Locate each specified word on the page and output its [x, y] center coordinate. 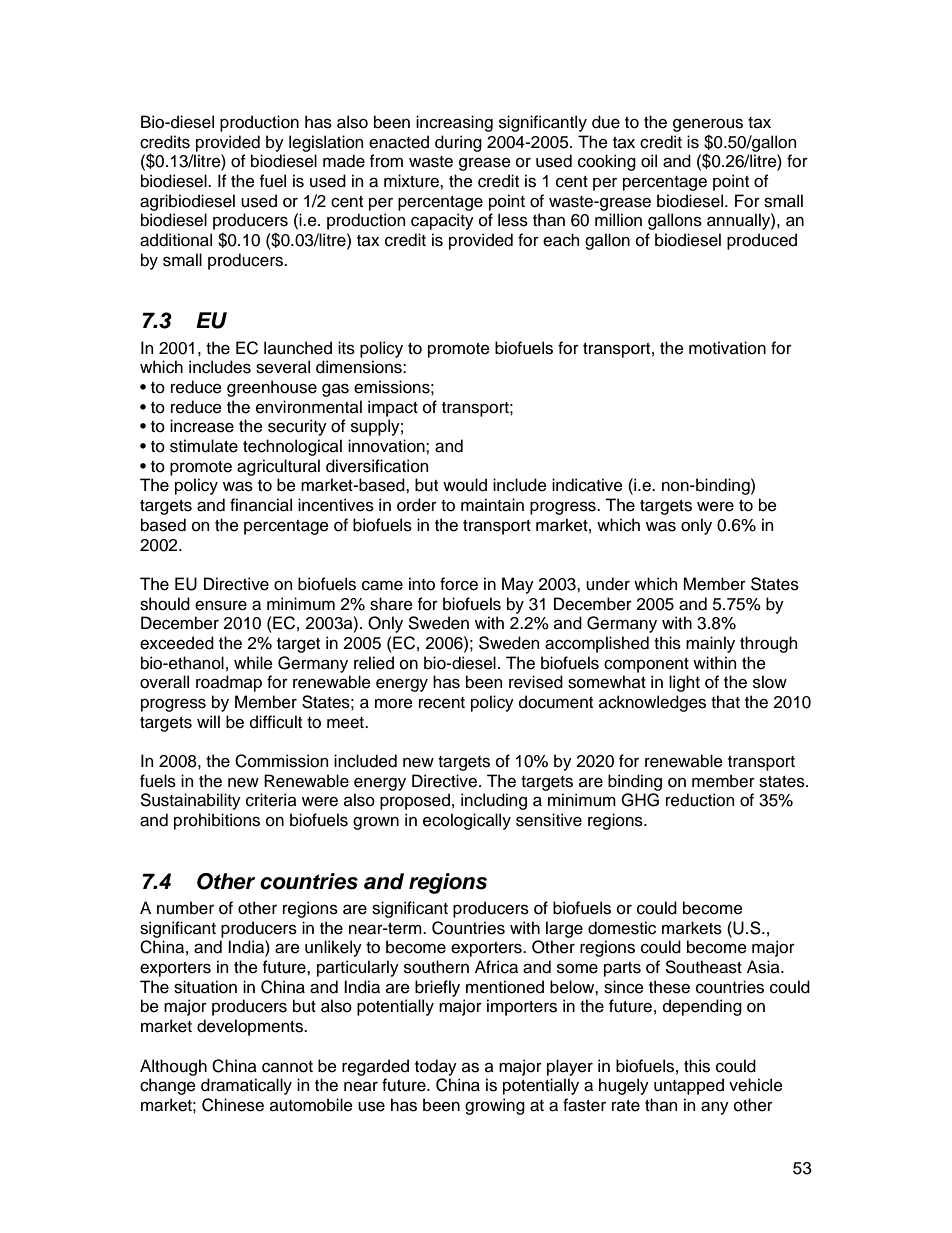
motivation [727, 348]
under [608, 584]
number [185, 908]
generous [708, 125]
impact [393, 408]
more [394, 704]
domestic [622, 928]
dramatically [246, 1086]
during [458, 143]
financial [261, 505]
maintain [492, 505]
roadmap [229, 683]
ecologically [467, 821]
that [725, 702]
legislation [326, 143]
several [283, 367]
